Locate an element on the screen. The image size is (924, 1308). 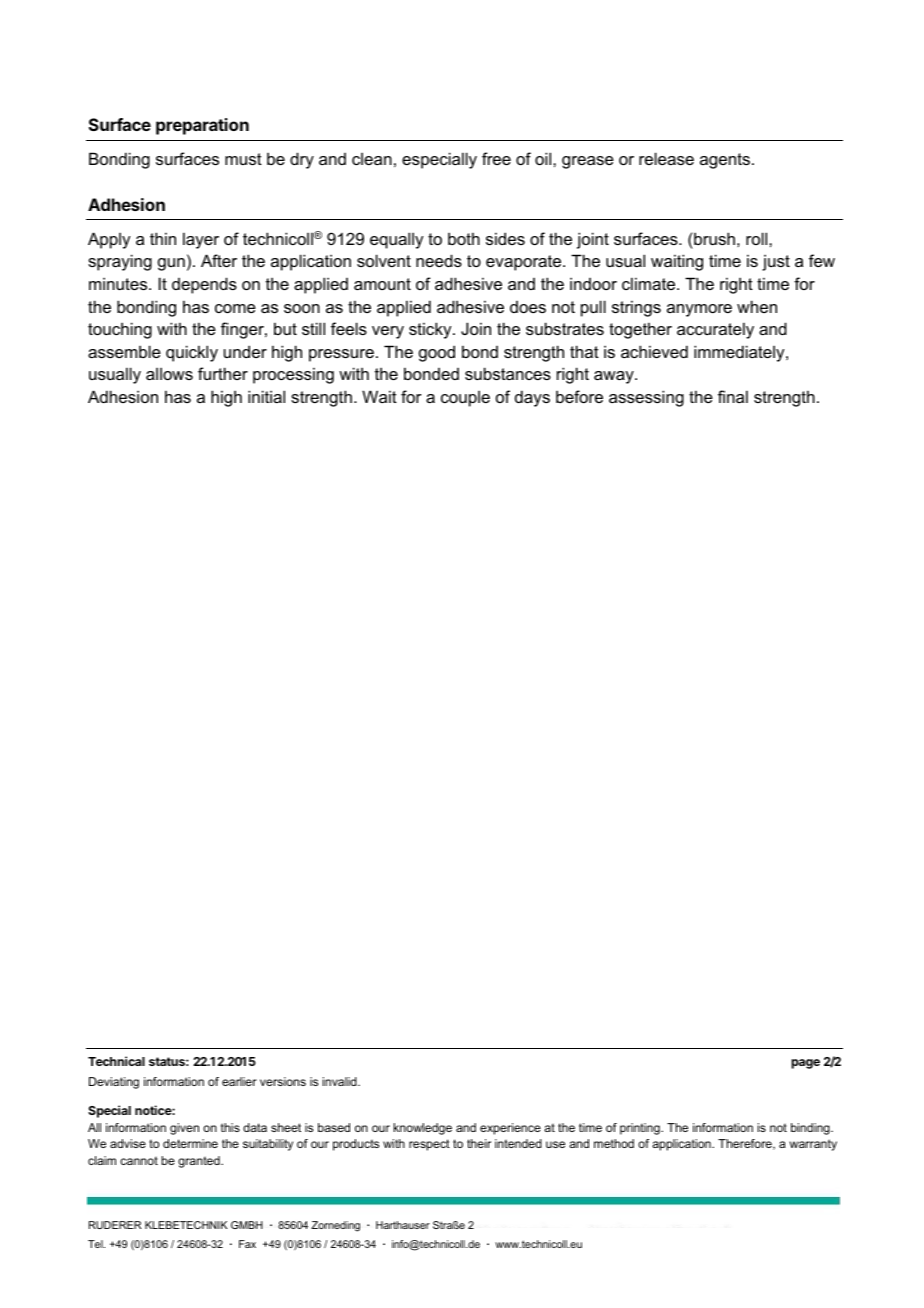
free is located at coordinates (496, 158).
